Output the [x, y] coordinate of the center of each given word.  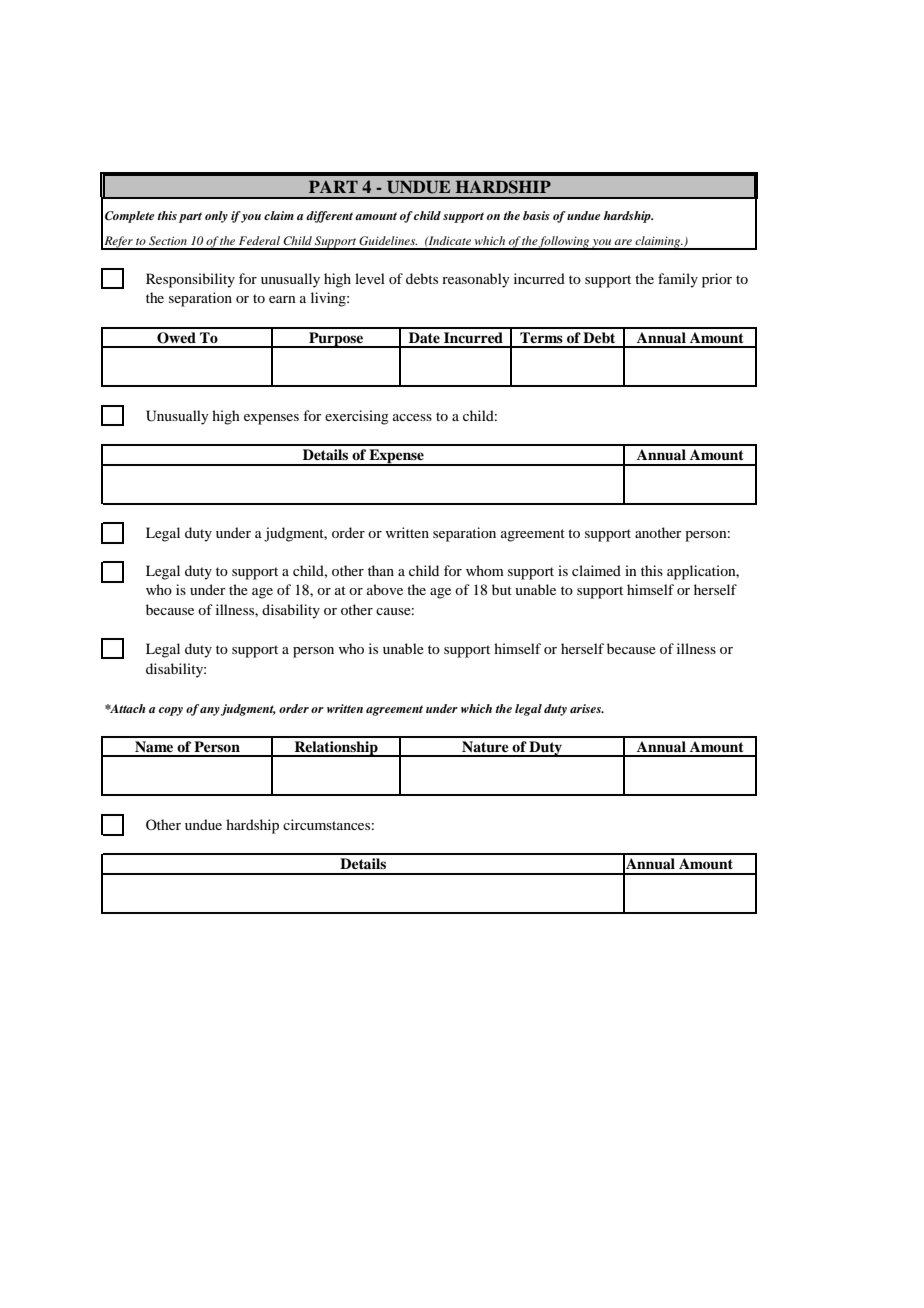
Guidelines [388, 241]
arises [586, 708]
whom [485, 570]
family [678, 280]
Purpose [336, 340]
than [381, 570]
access [412, 417]
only [216, 217]
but [502, 589]
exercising [357, 417]
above [385, 589]
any [211, 711]
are [623, 242]
